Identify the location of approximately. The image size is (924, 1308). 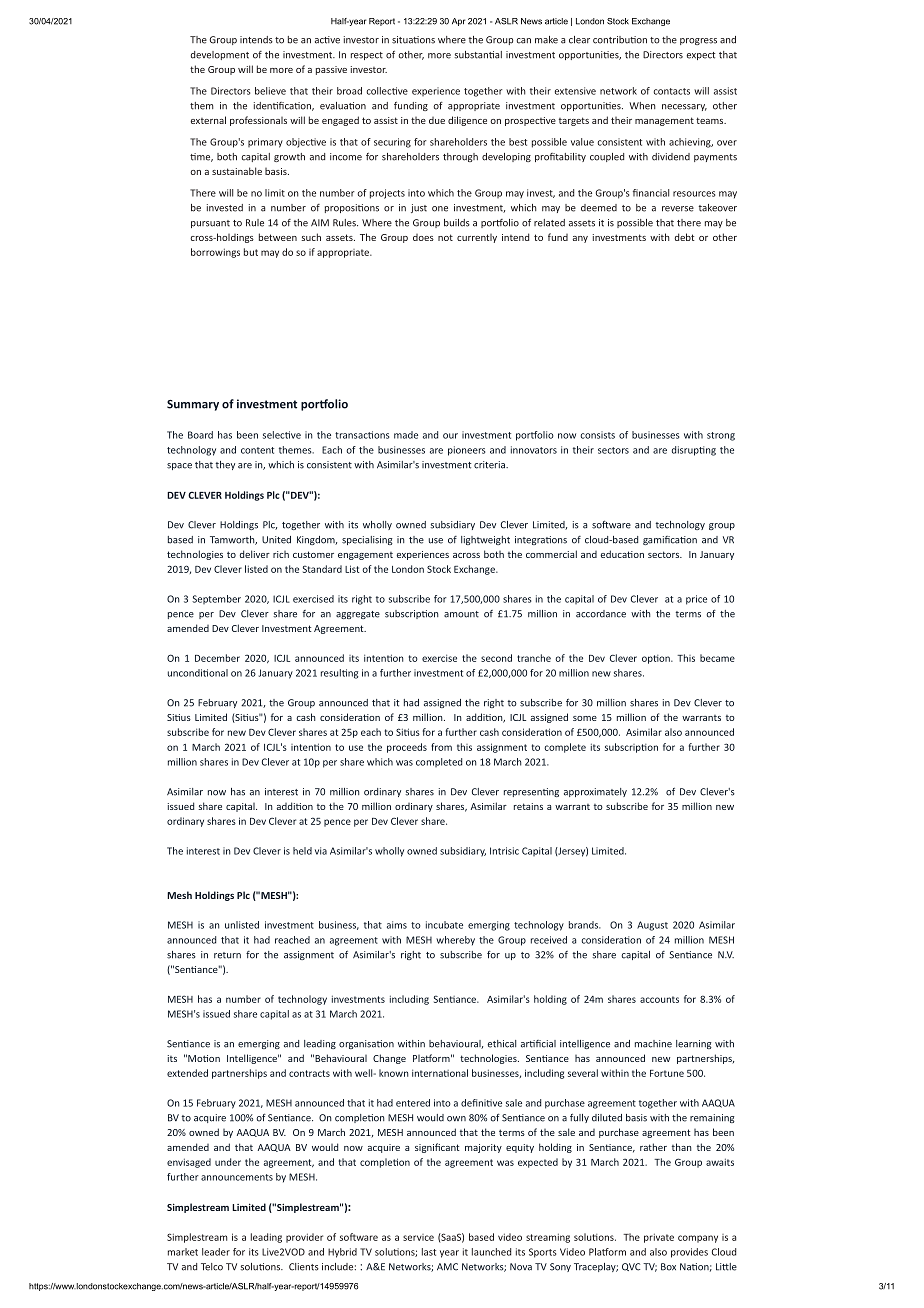
(595, 792).
